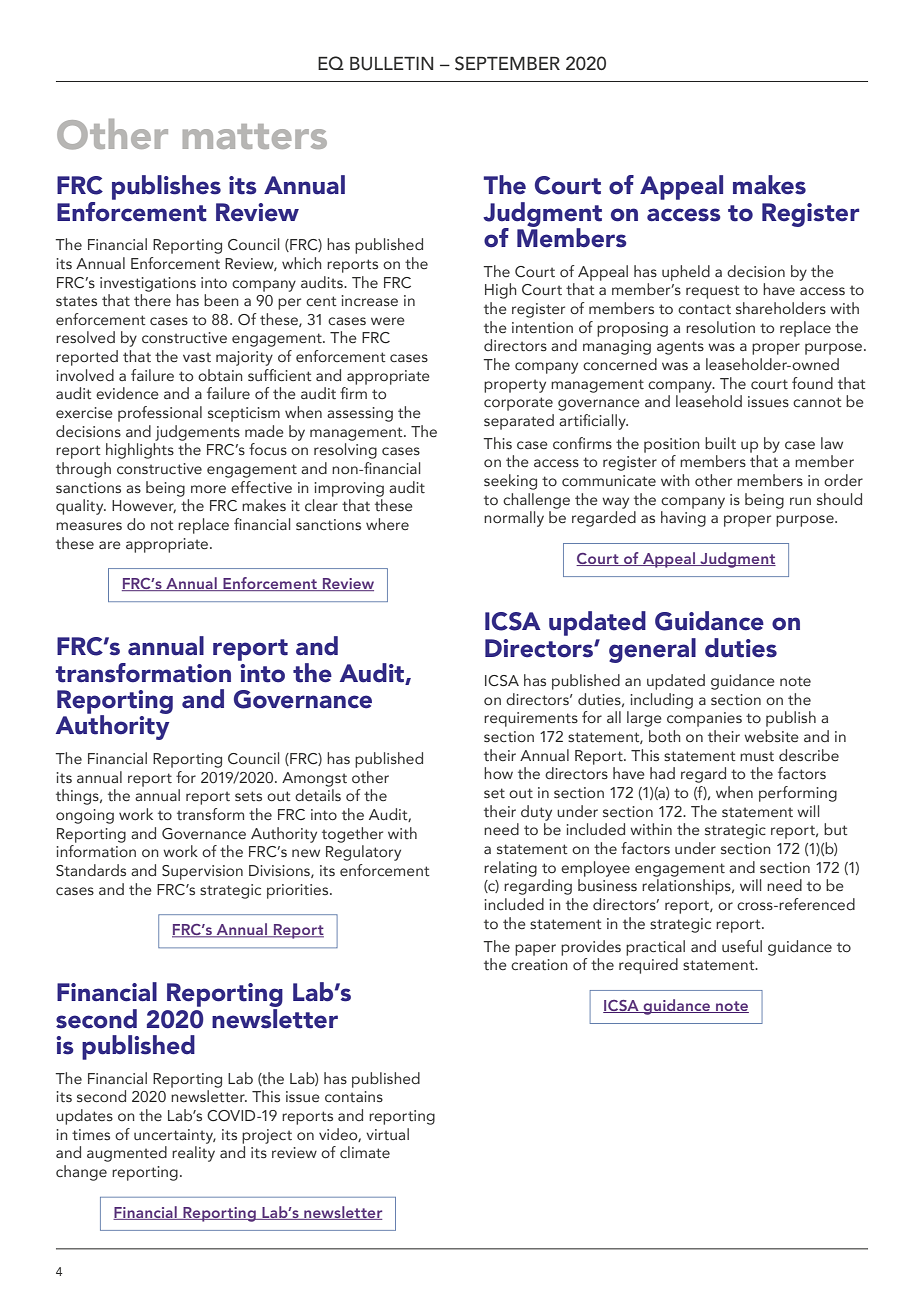 Image resolution: width=924 pixels, height=1308 pixels. I want to click on vast, so click(197, 357).
